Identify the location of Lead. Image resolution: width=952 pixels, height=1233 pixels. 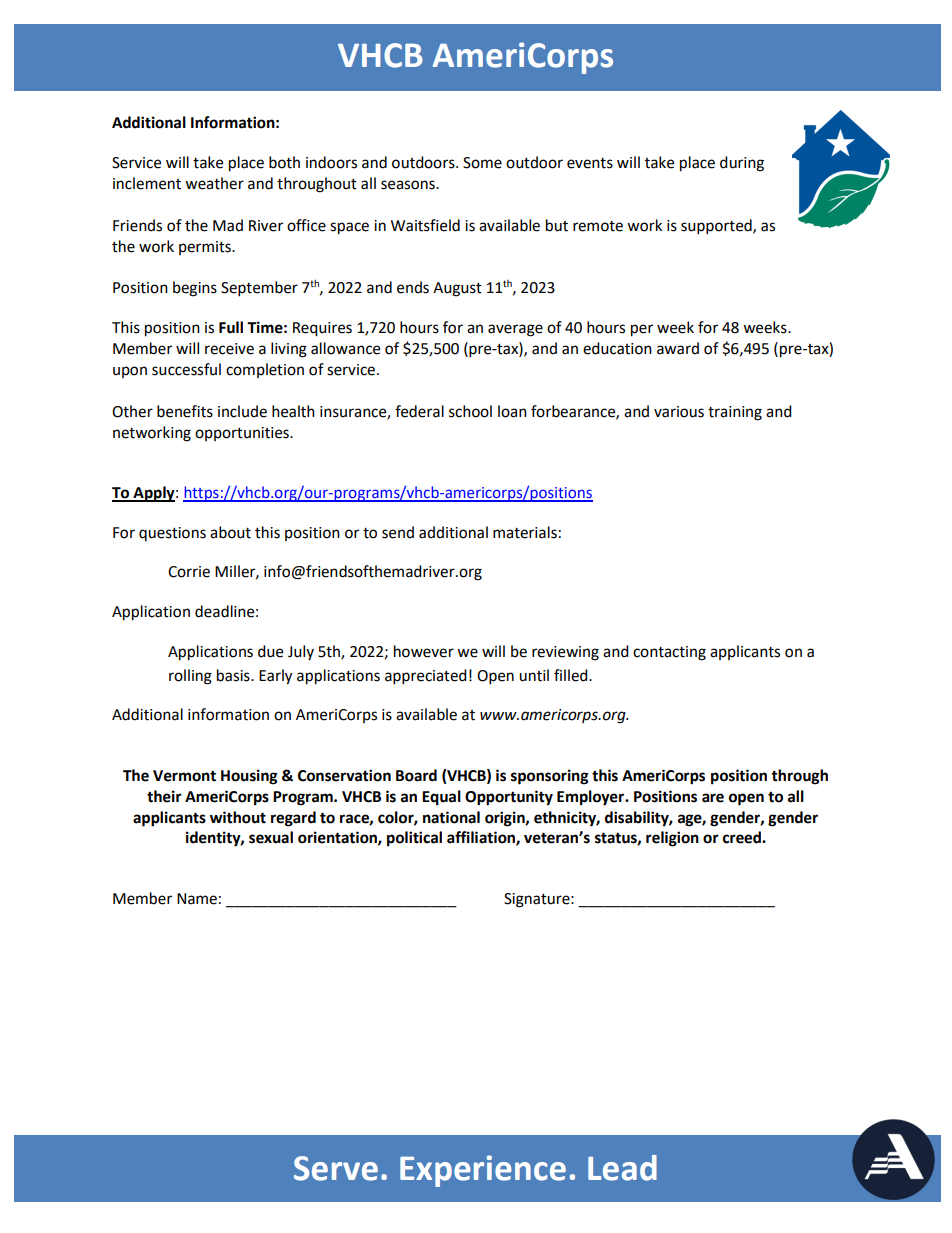
(622, 1168).
